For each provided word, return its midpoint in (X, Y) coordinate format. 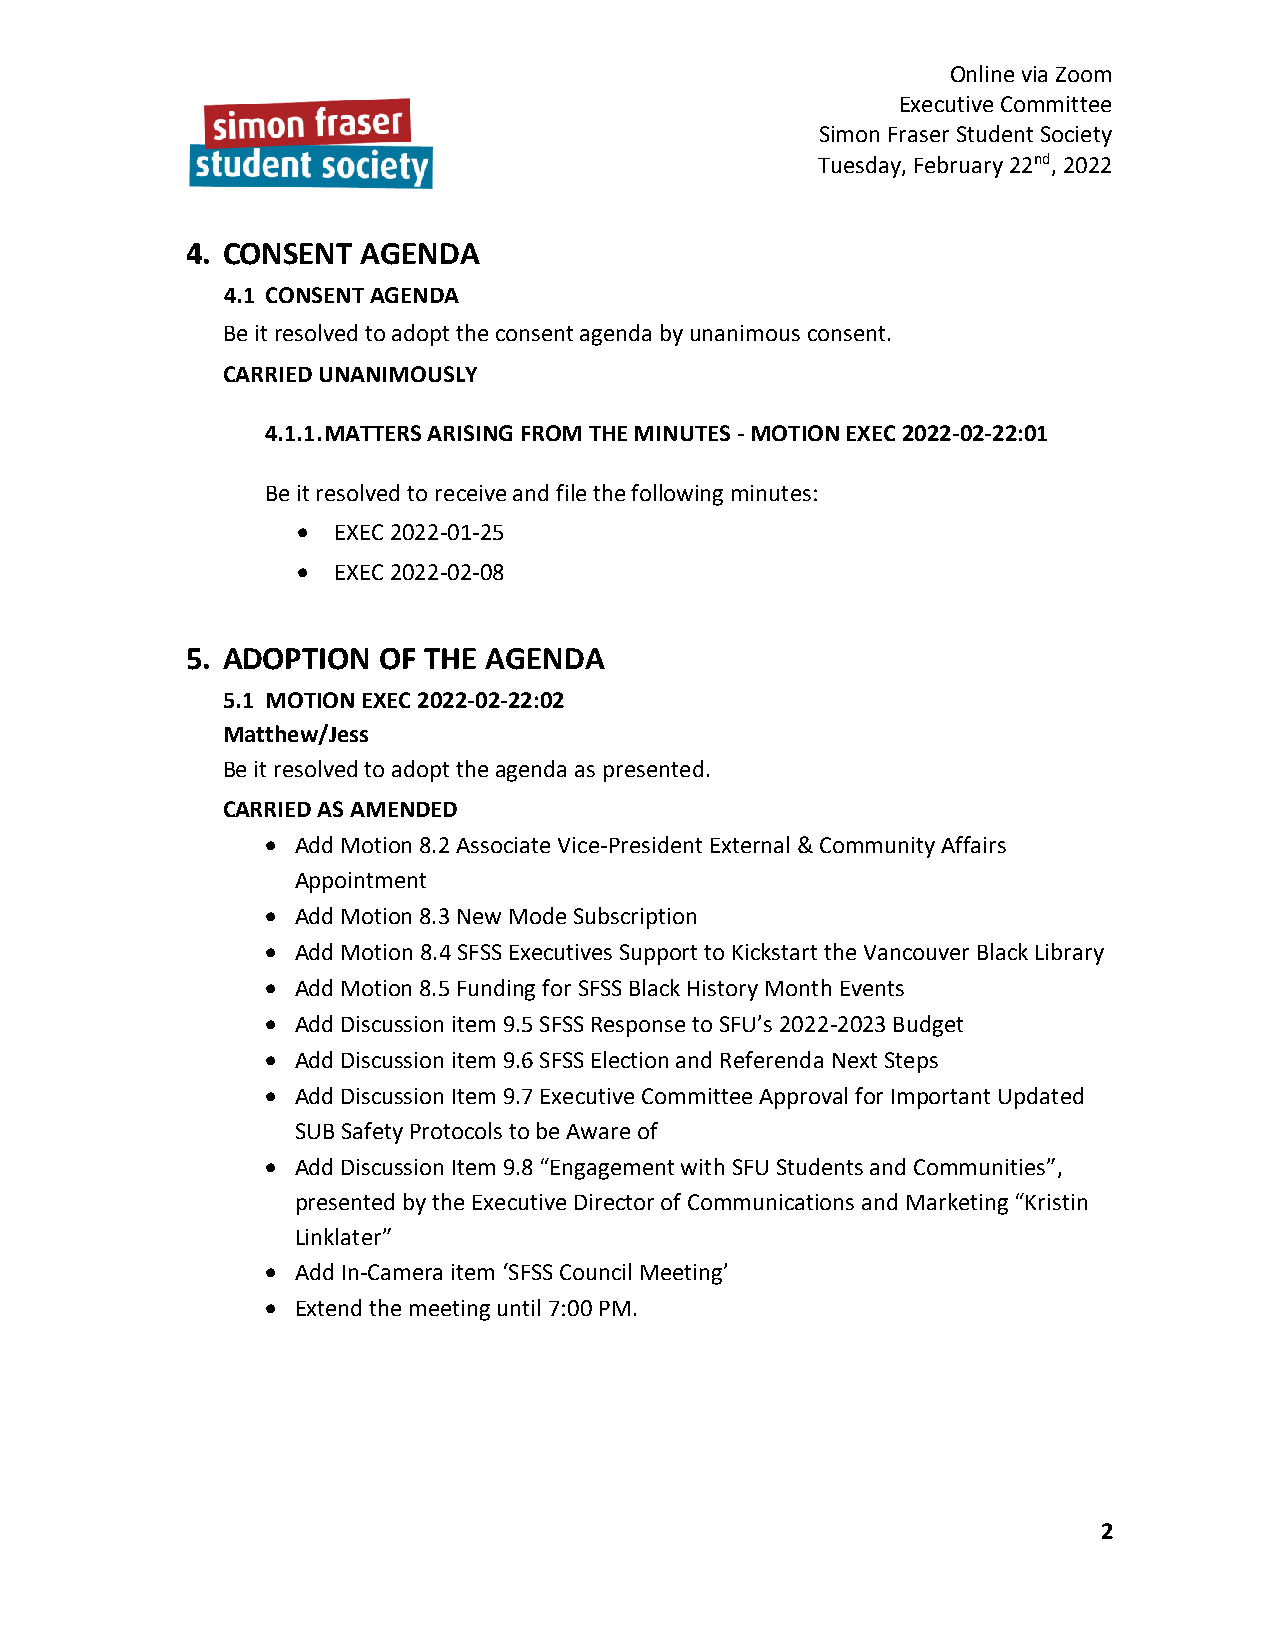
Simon (849, 134)
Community (877, 847)
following (677, 495)
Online (982, 73)
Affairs (973, 844)
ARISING (469, 433)
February (959, 167)
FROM (551, 433)
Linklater (340, 1236)
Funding (496, 990)
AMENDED (403, 809)
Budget (928, 1026)
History (723, 990)
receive (471, 493)
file (571, 492)
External (750, 844)
